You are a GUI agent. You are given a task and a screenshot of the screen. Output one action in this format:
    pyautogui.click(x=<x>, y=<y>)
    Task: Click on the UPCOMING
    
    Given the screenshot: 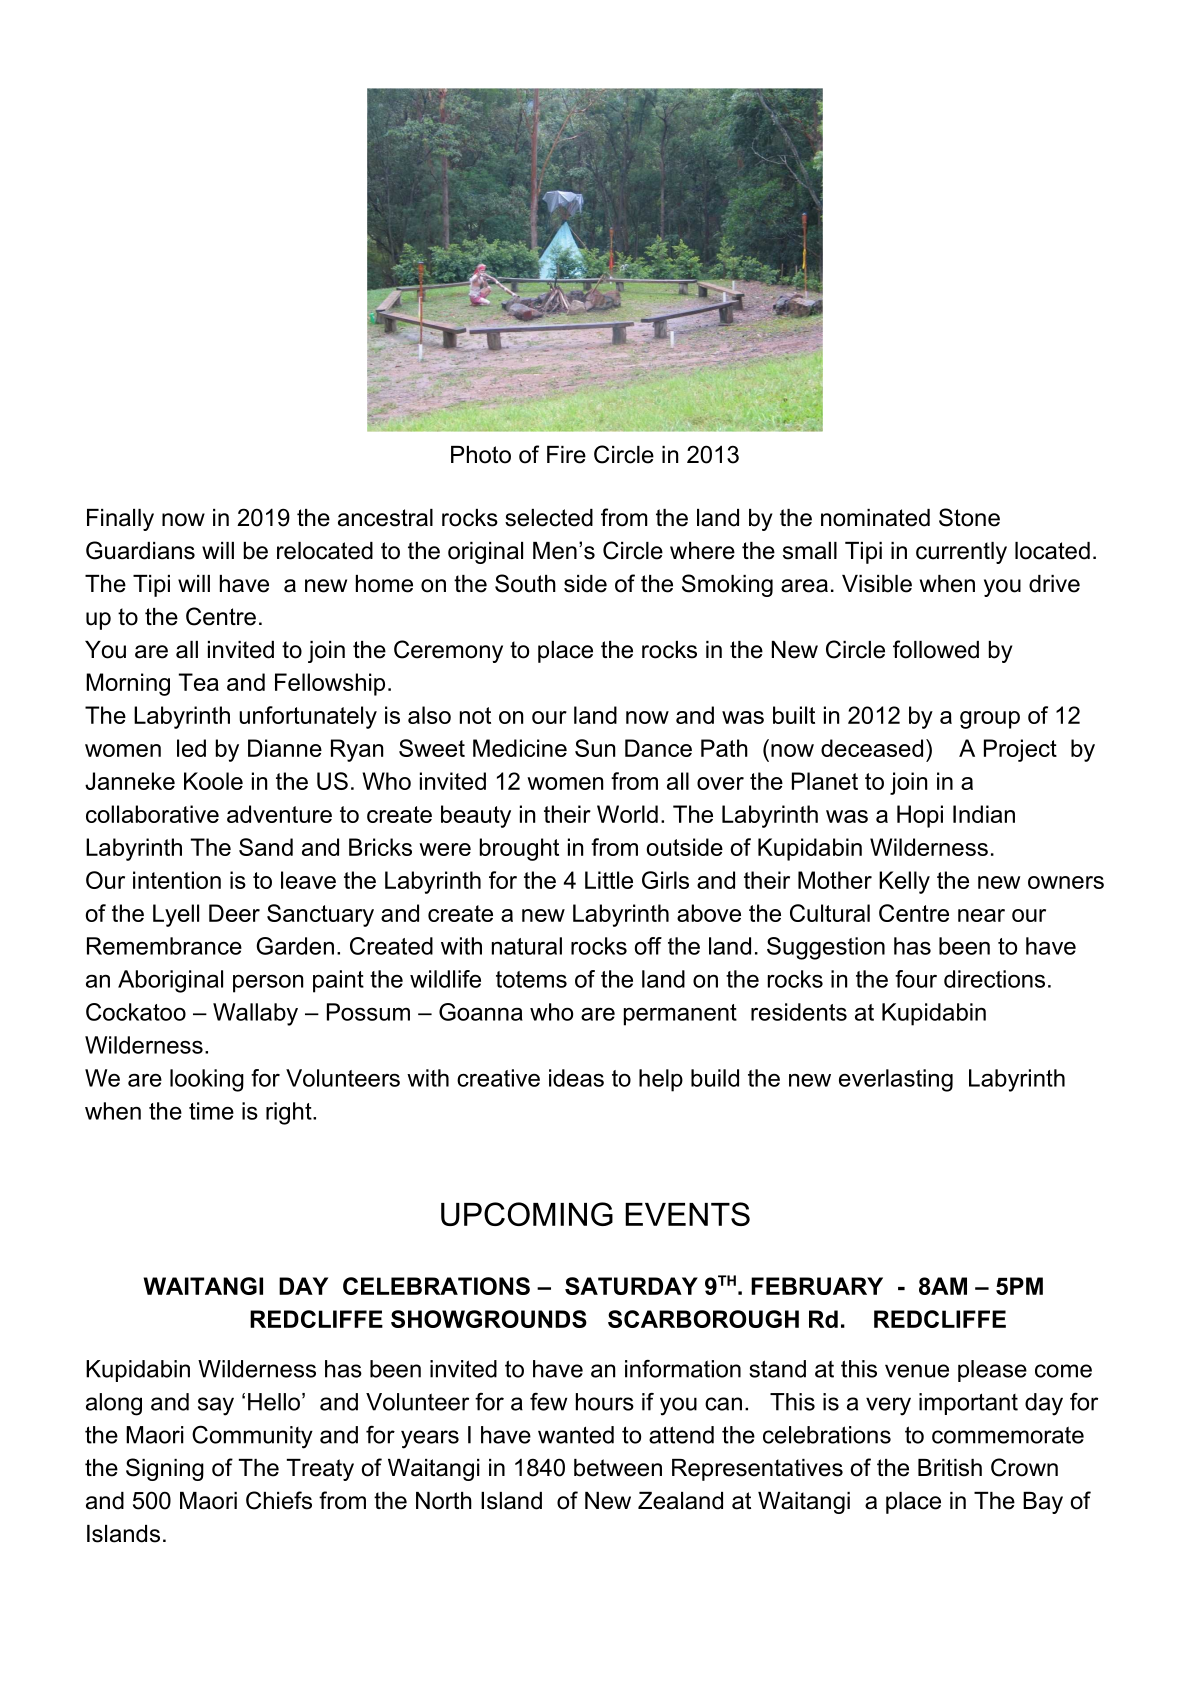 What is the action you would take?
    pyautogui.click(x=527, y=1214)
